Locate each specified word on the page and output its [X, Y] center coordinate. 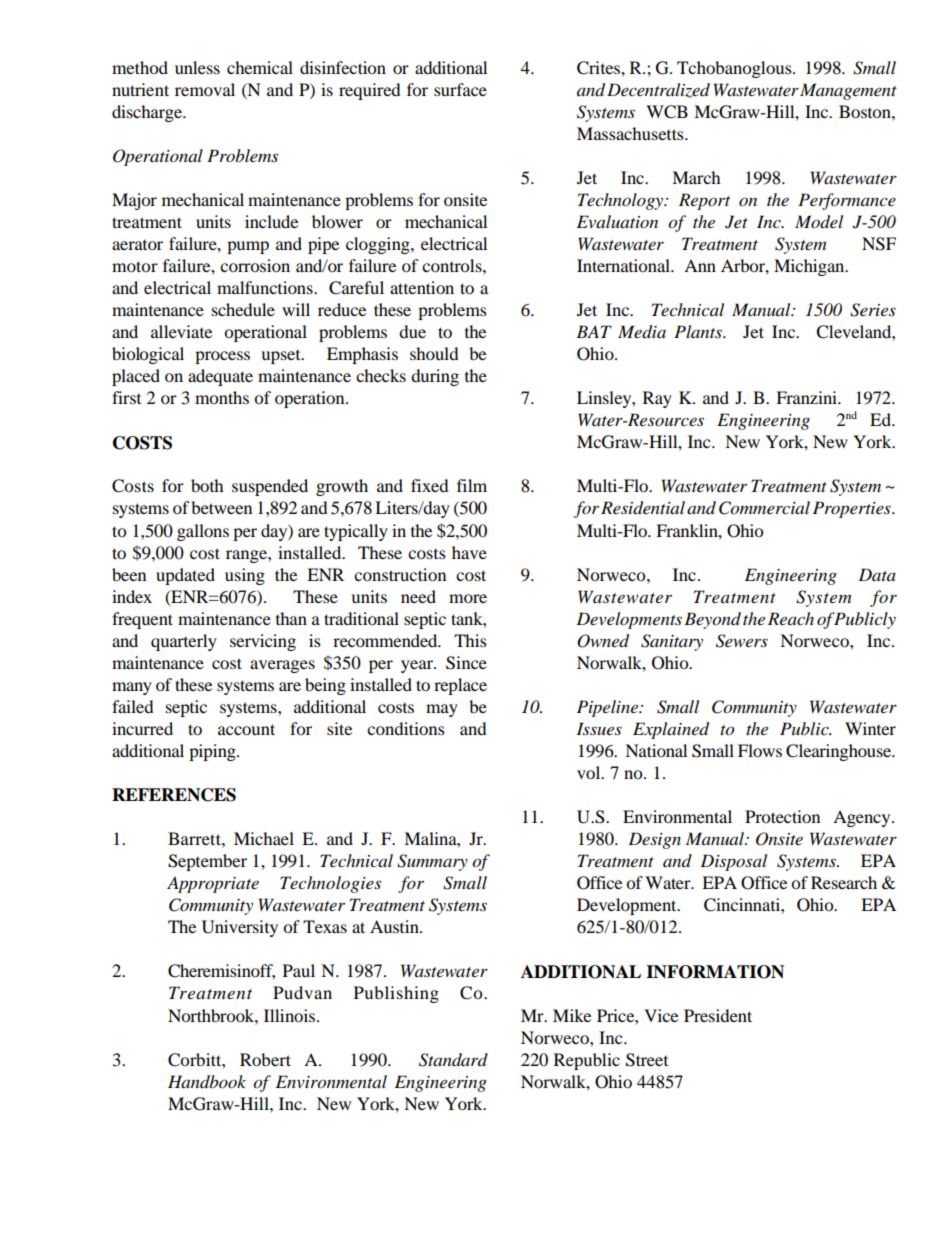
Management [848, 91]
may [442, 710]
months [222, 397]
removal [205, 89]
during [435, 377]
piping [213, 752]
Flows [760, 750]
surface [460, 89]
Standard [453, 1060]
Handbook [207, 1082]
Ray [657, 399]
